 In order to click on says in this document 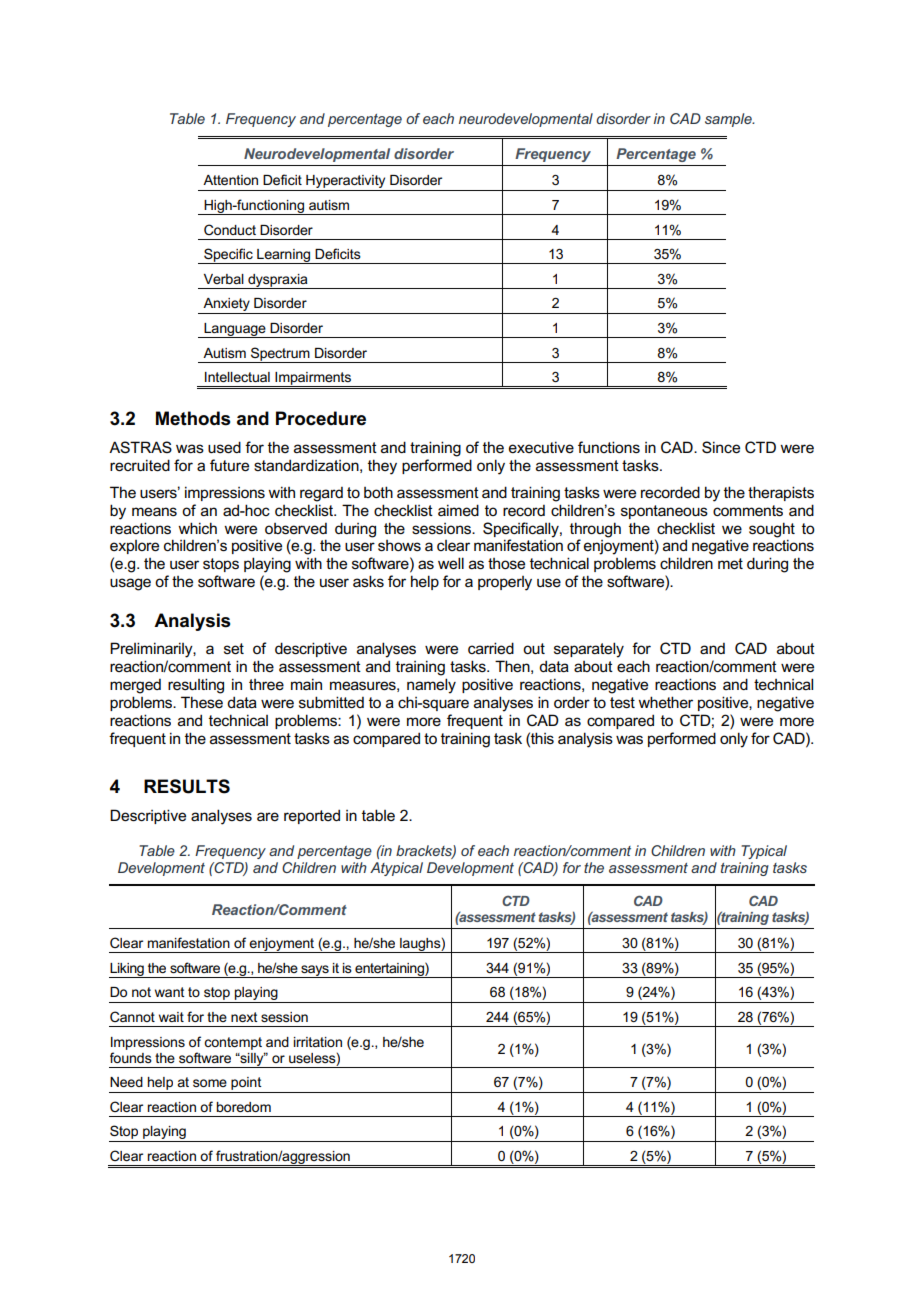, I will do `click(315, 971)`.
